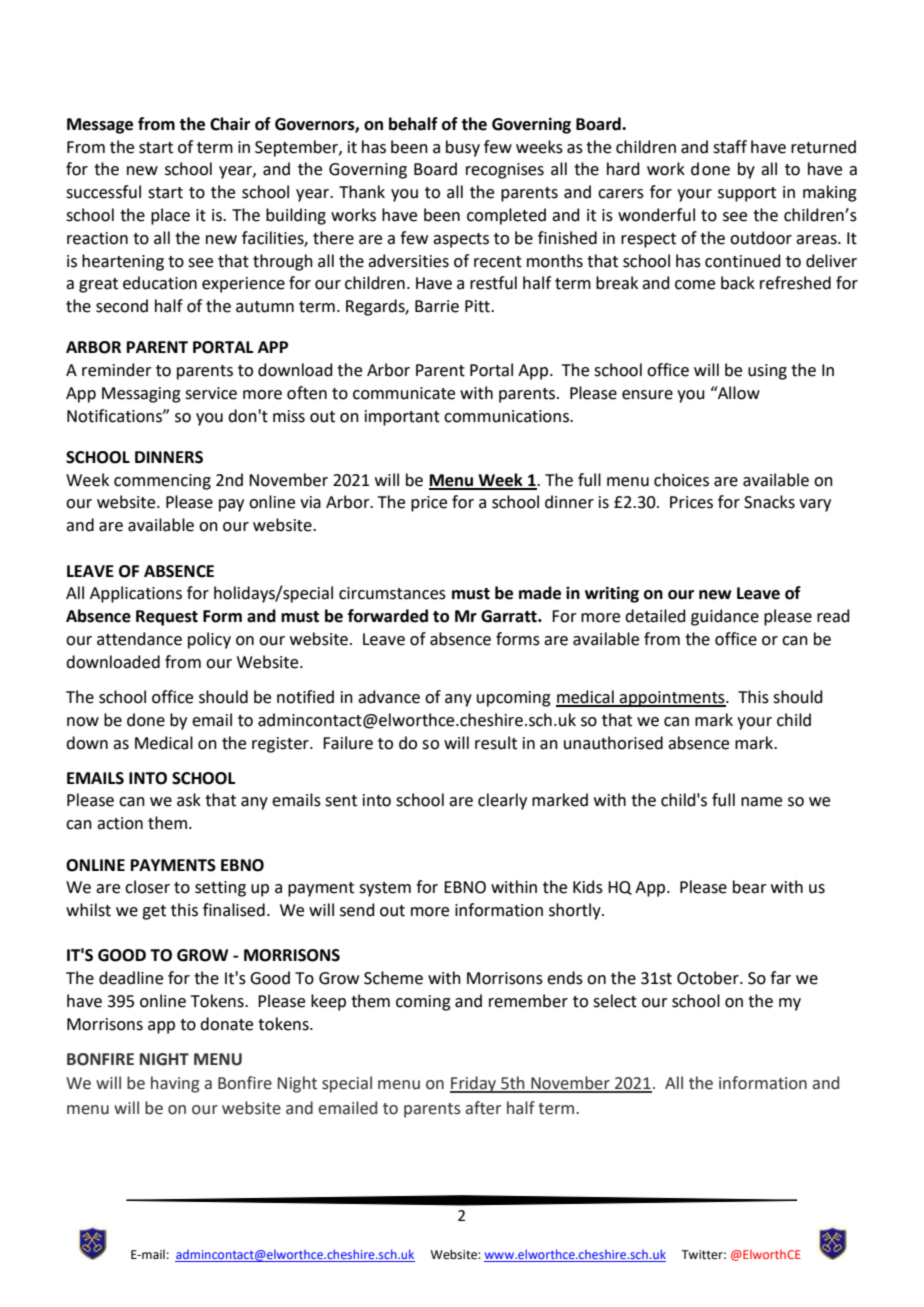 The height and width of the image is (1307, 924). I want to click on Messaging, so click(141, 395).
